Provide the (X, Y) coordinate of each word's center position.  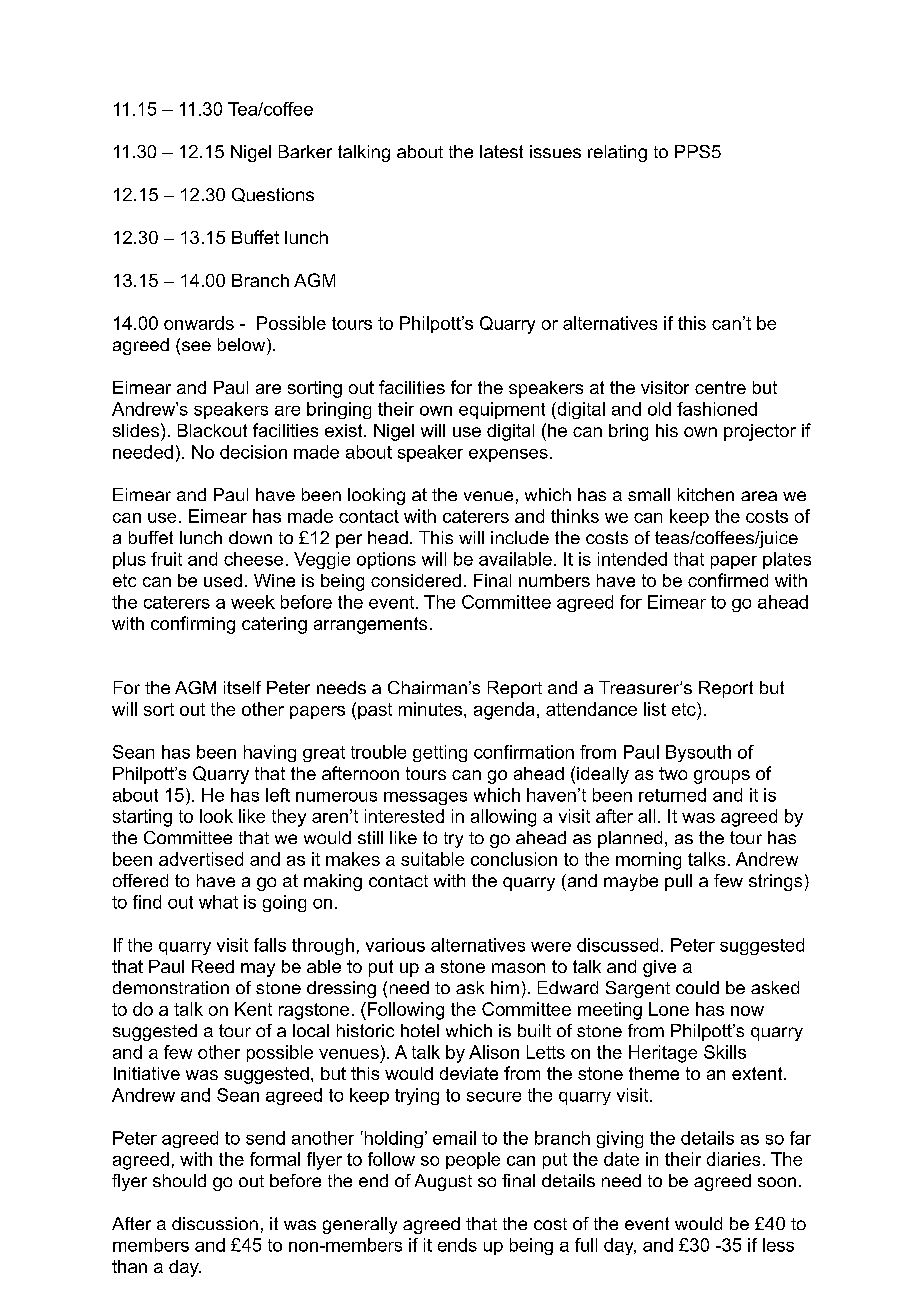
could (697, 987)
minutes (432, 709)
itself (242, 687)
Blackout (212, 430)
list (655, 709)
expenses (508, 455)
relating (617, 153)
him (505, 987)
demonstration (171, 987)
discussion (215, 1223)
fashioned (717, 409)
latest (501, 151)
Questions (273, 195)
